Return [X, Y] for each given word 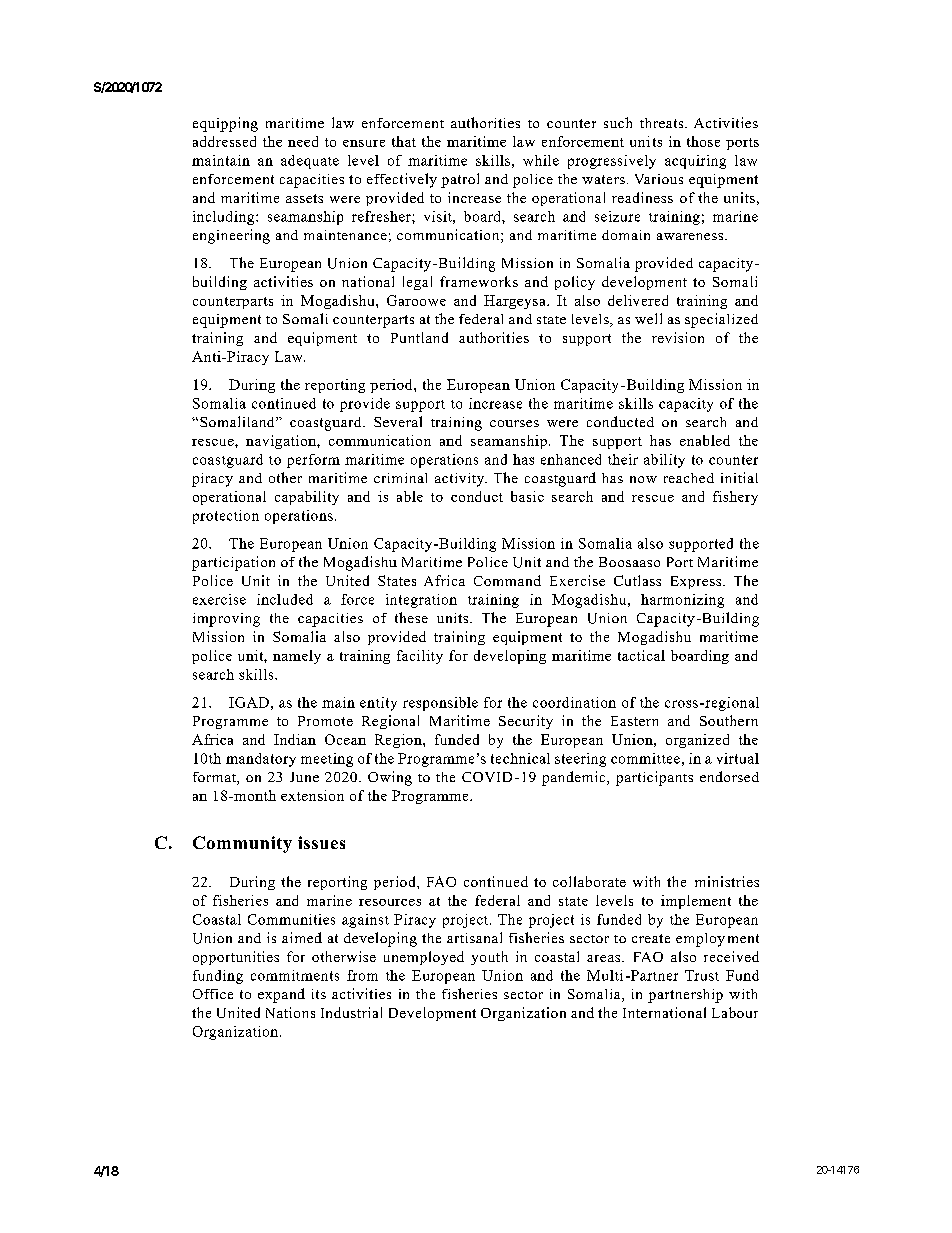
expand [281, 995]
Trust [702, 975]
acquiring [695, 162]
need [303, 141]
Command [507, 580]
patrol [460, 180]
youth [489, 958]
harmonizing [682, 601]
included [285, 599]
